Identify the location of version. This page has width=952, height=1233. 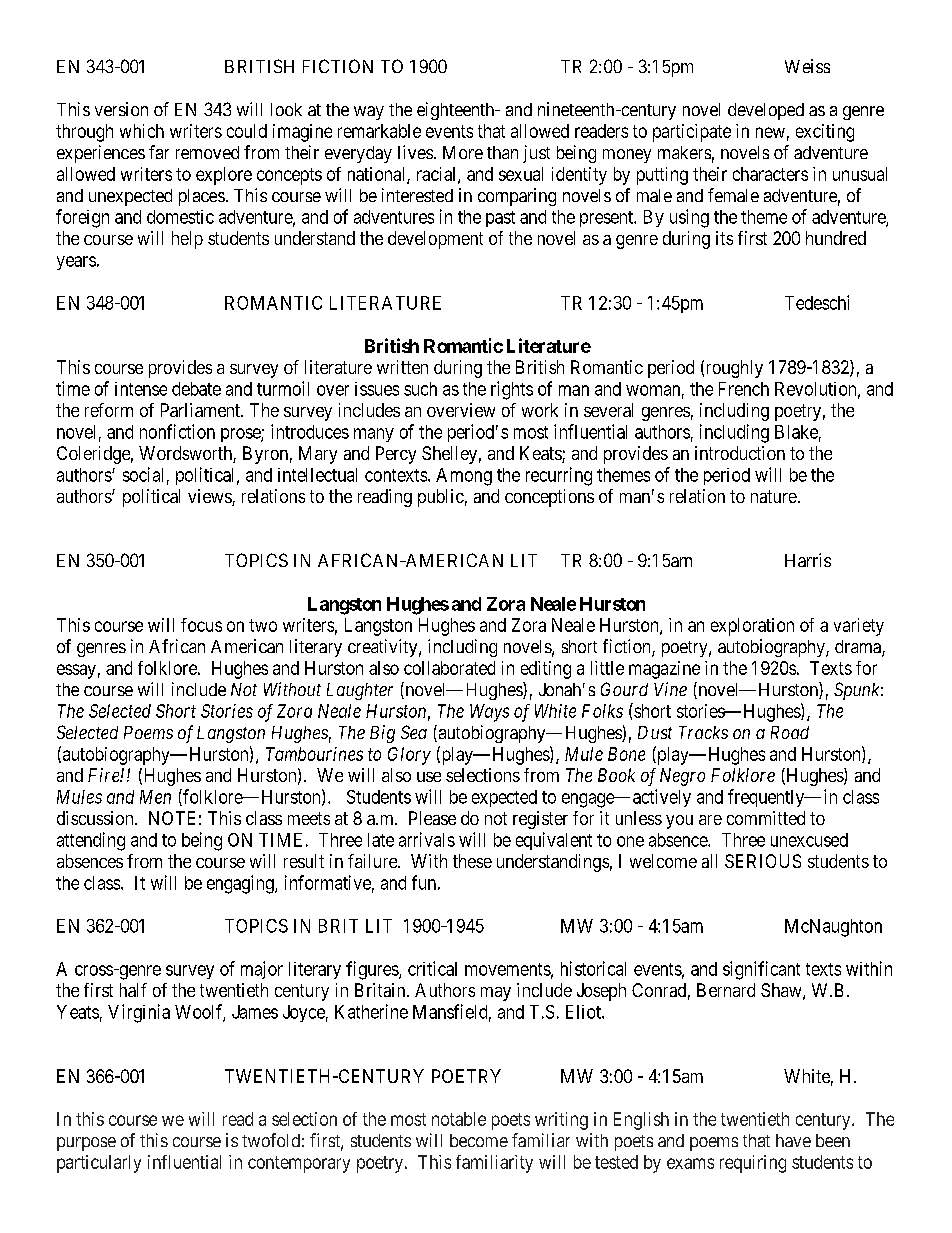
(121, 109).
